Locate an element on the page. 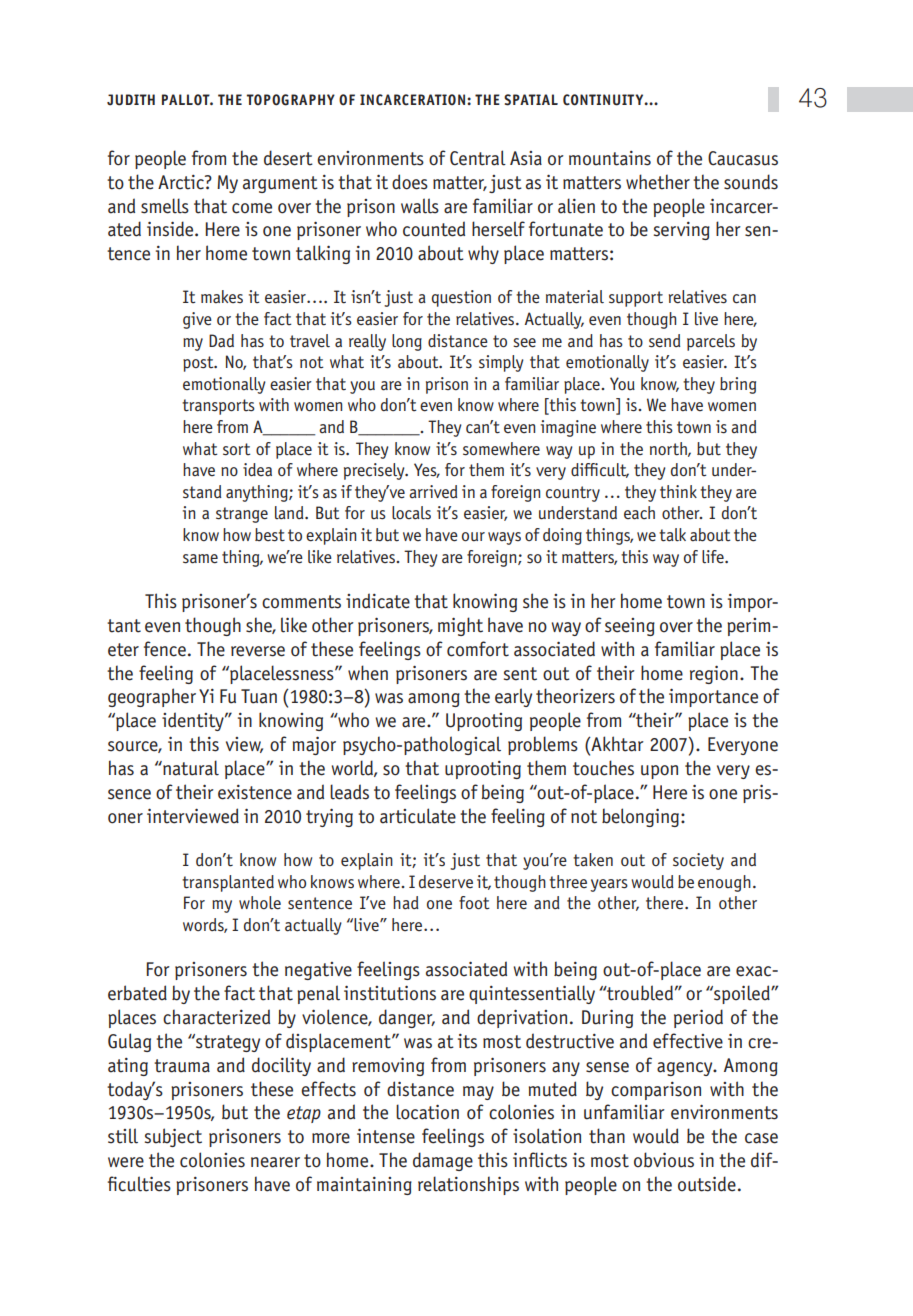 This document has width=913, height=1316. might is located at coordinates (460, 626).
